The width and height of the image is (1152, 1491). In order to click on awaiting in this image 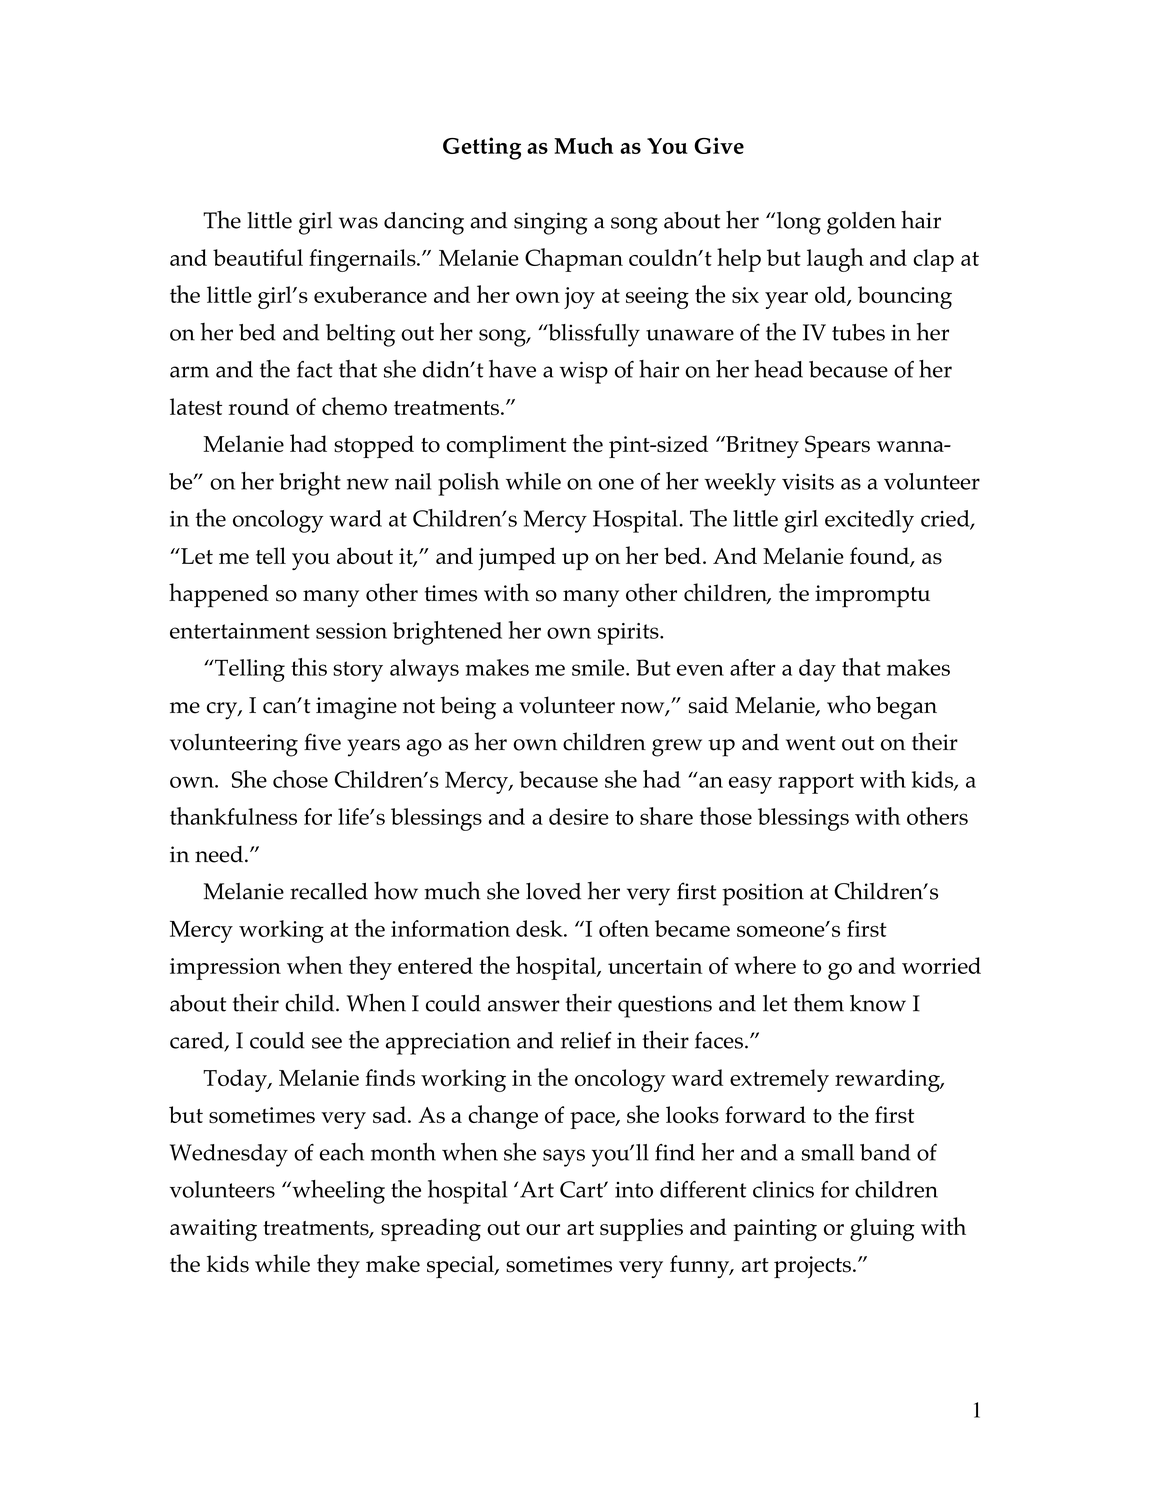, I will do `click(213, 1230)`.
